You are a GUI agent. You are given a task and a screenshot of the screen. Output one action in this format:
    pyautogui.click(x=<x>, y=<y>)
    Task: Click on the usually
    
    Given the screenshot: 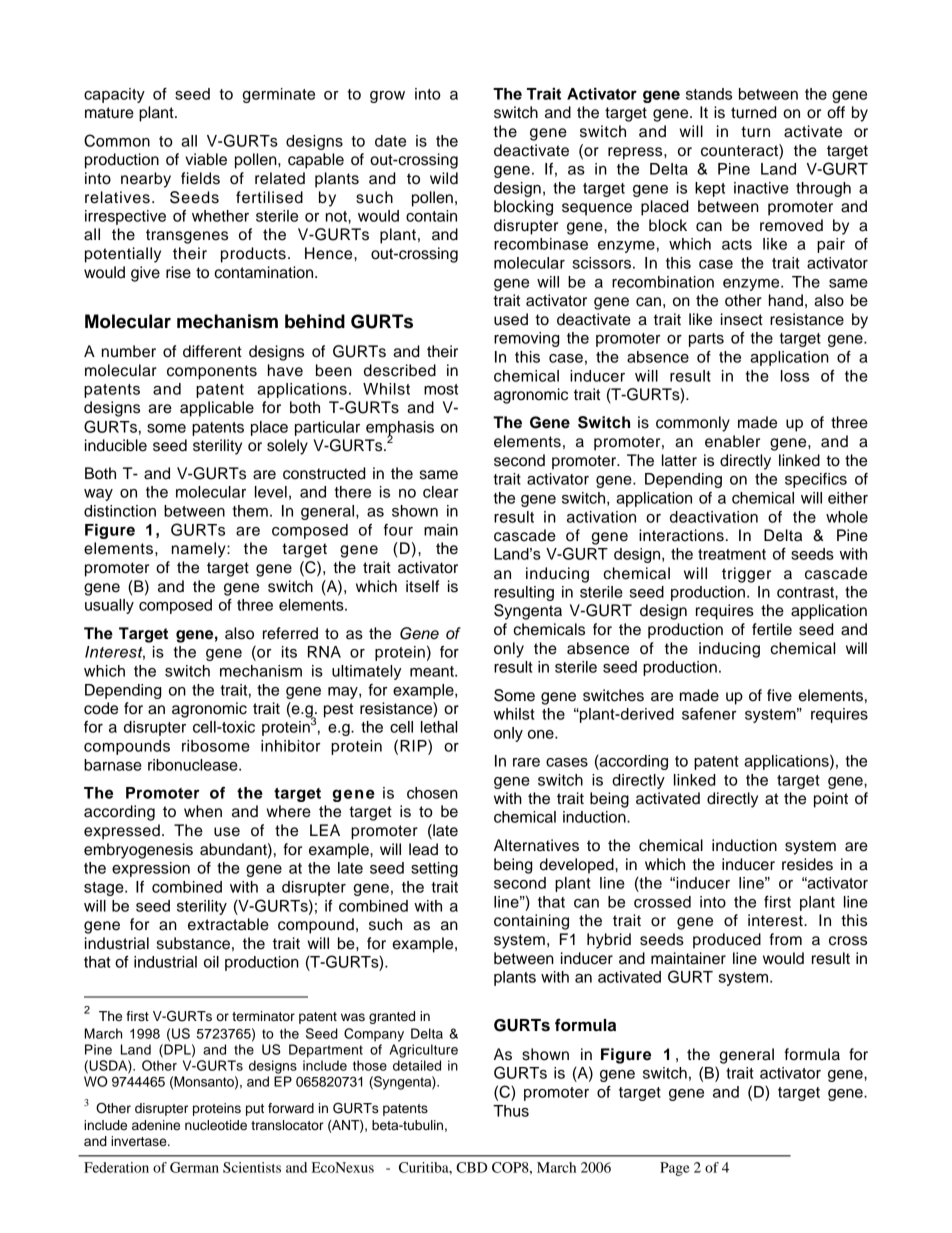 What is the action you would take?
    pyautogui.click(x=109, y=606)
